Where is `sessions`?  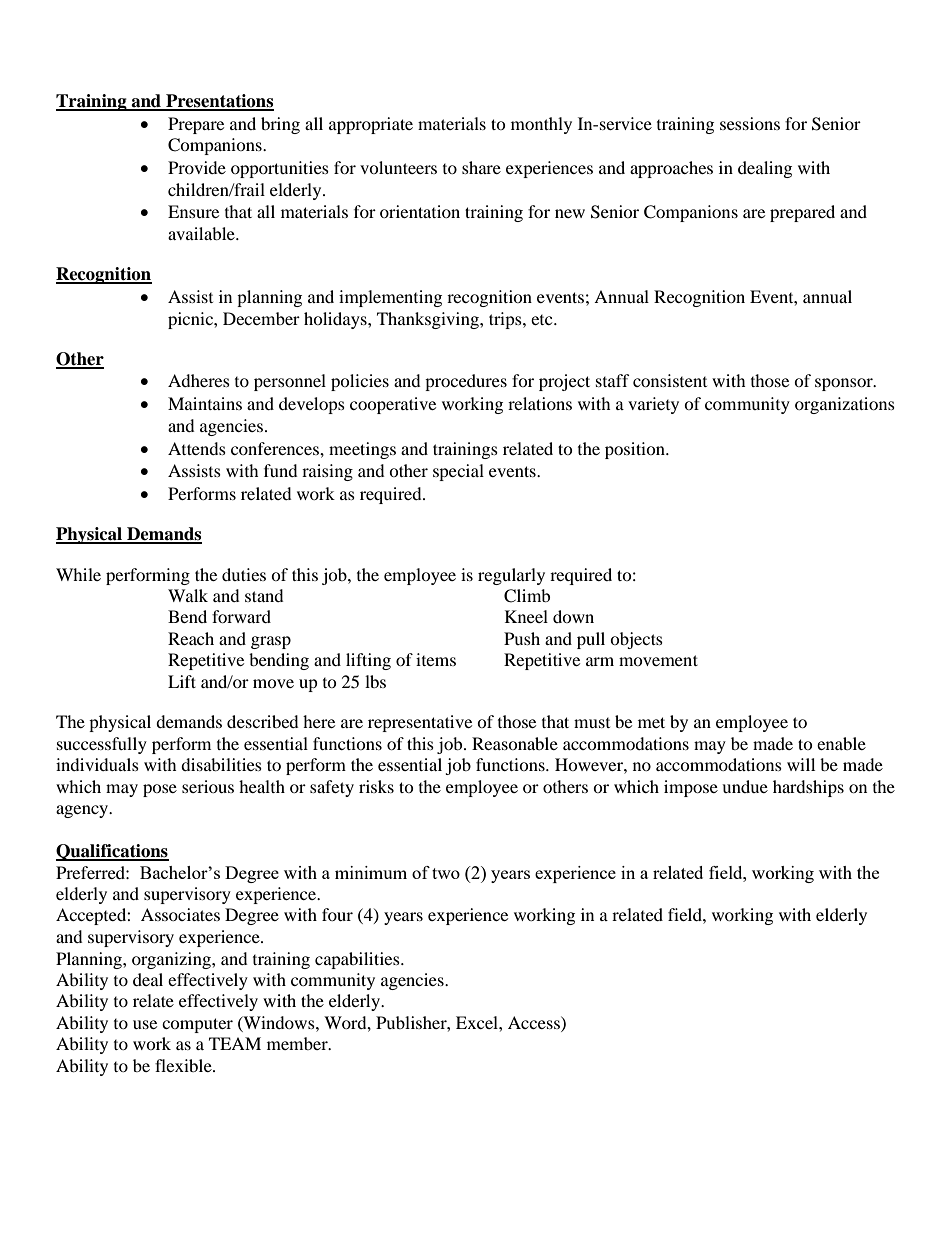
sessions is located at coordinates (750, 123).
